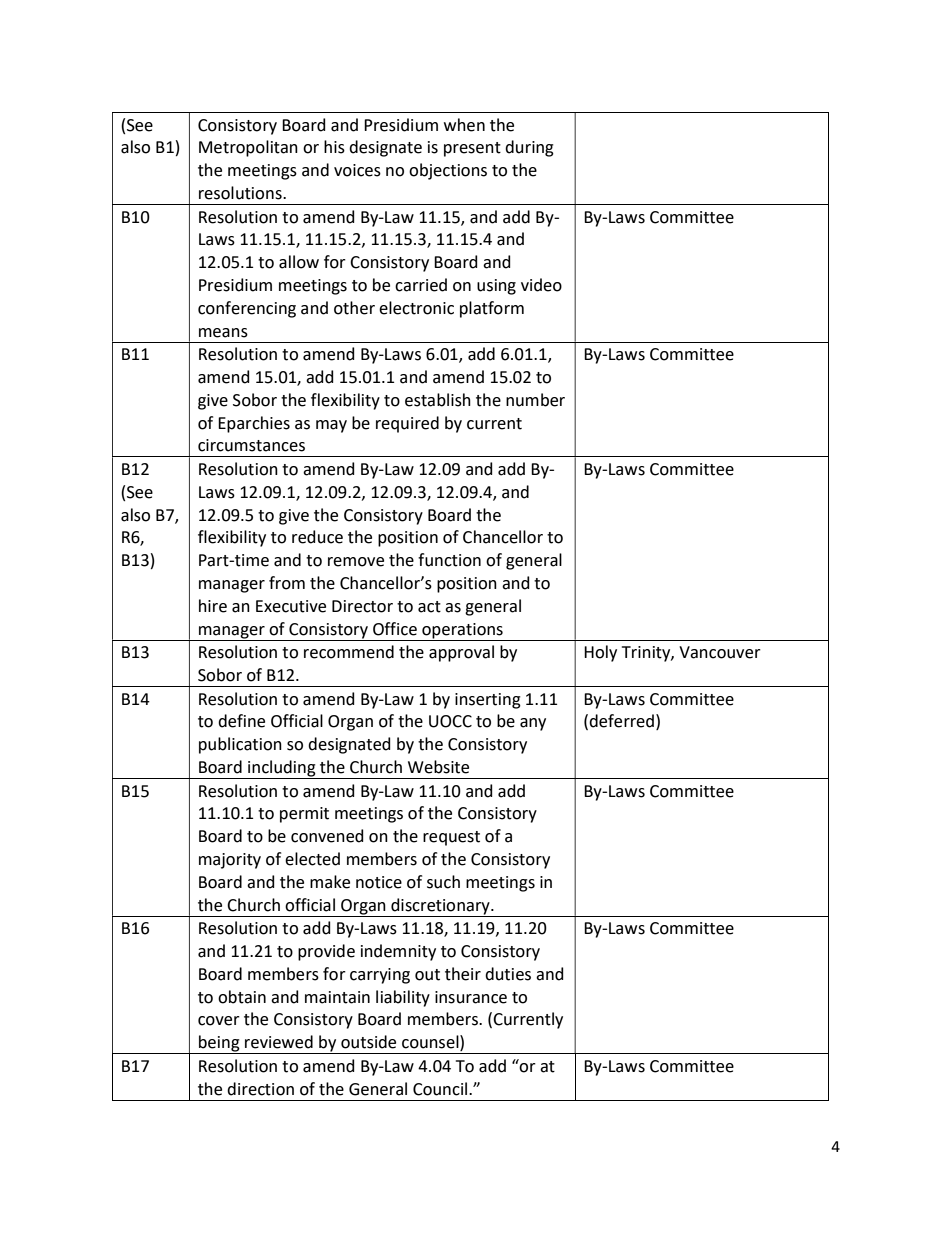 This image has width=952, height=1233. What do you see at coordinates (529, 148) in the image?
I see `during` at bounding box center [529, 148].
